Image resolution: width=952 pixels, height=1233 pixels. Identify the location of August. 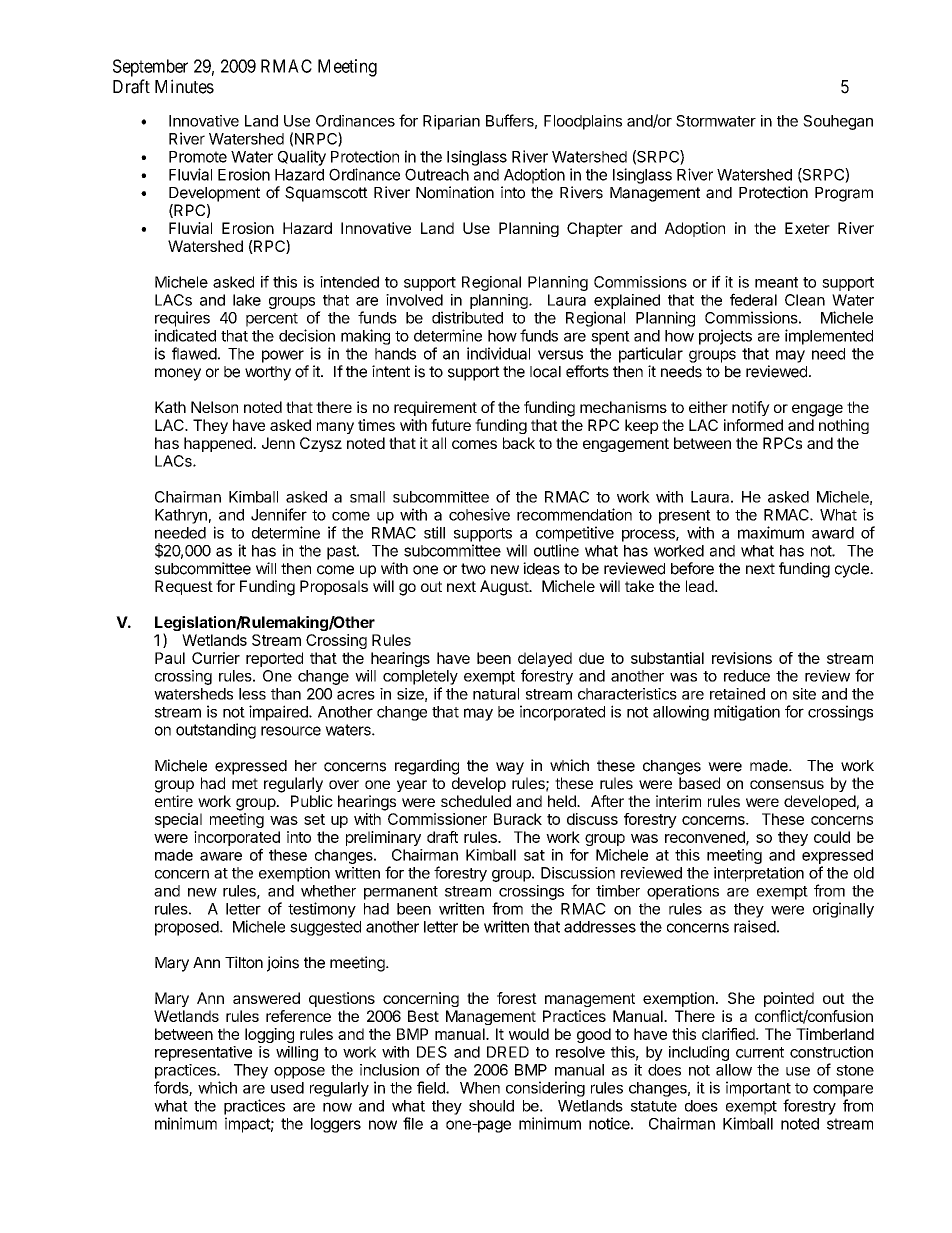
(505, 588).
